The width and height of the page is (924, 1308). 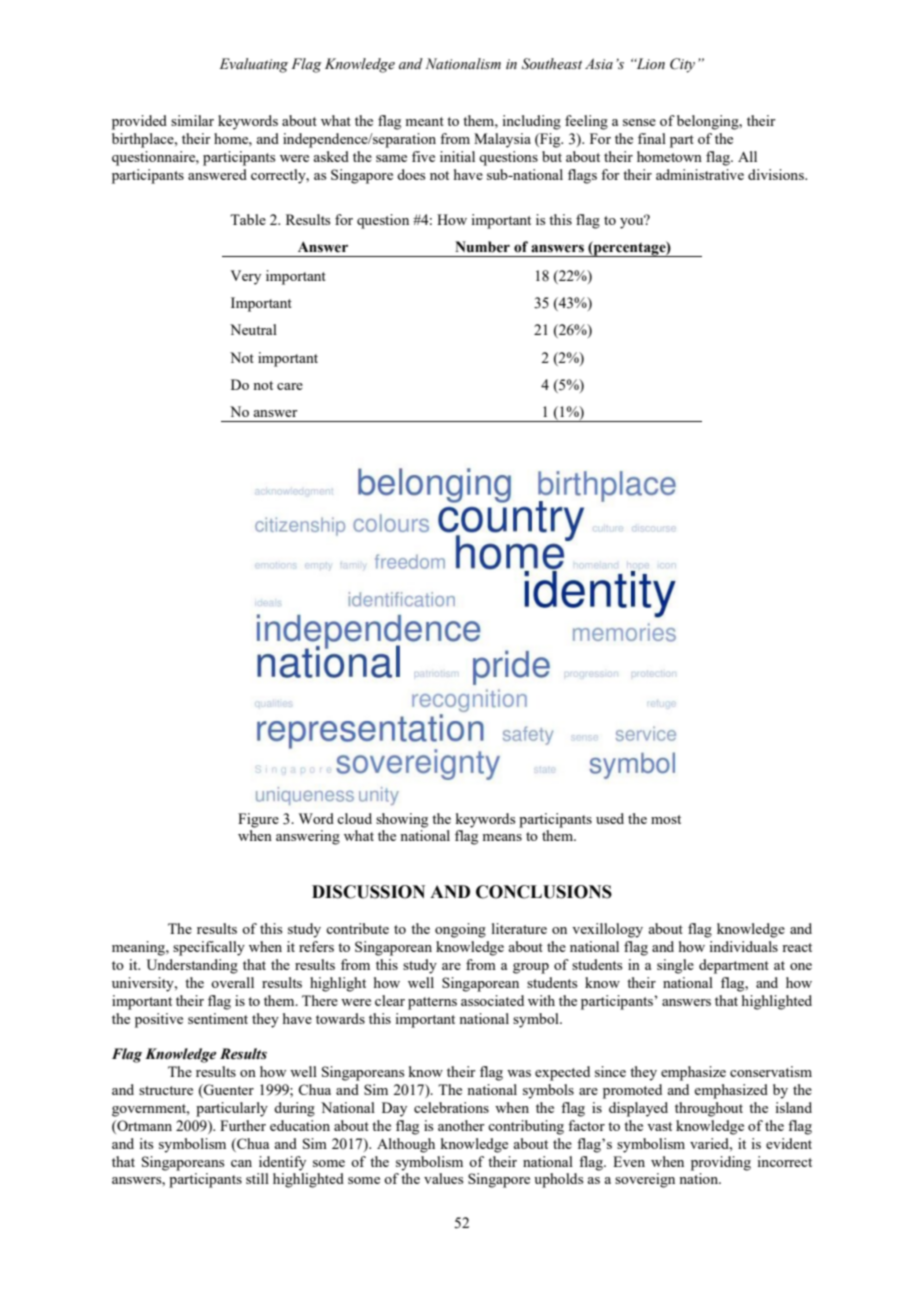 I want to click on most, so click(x=666, y=819).
